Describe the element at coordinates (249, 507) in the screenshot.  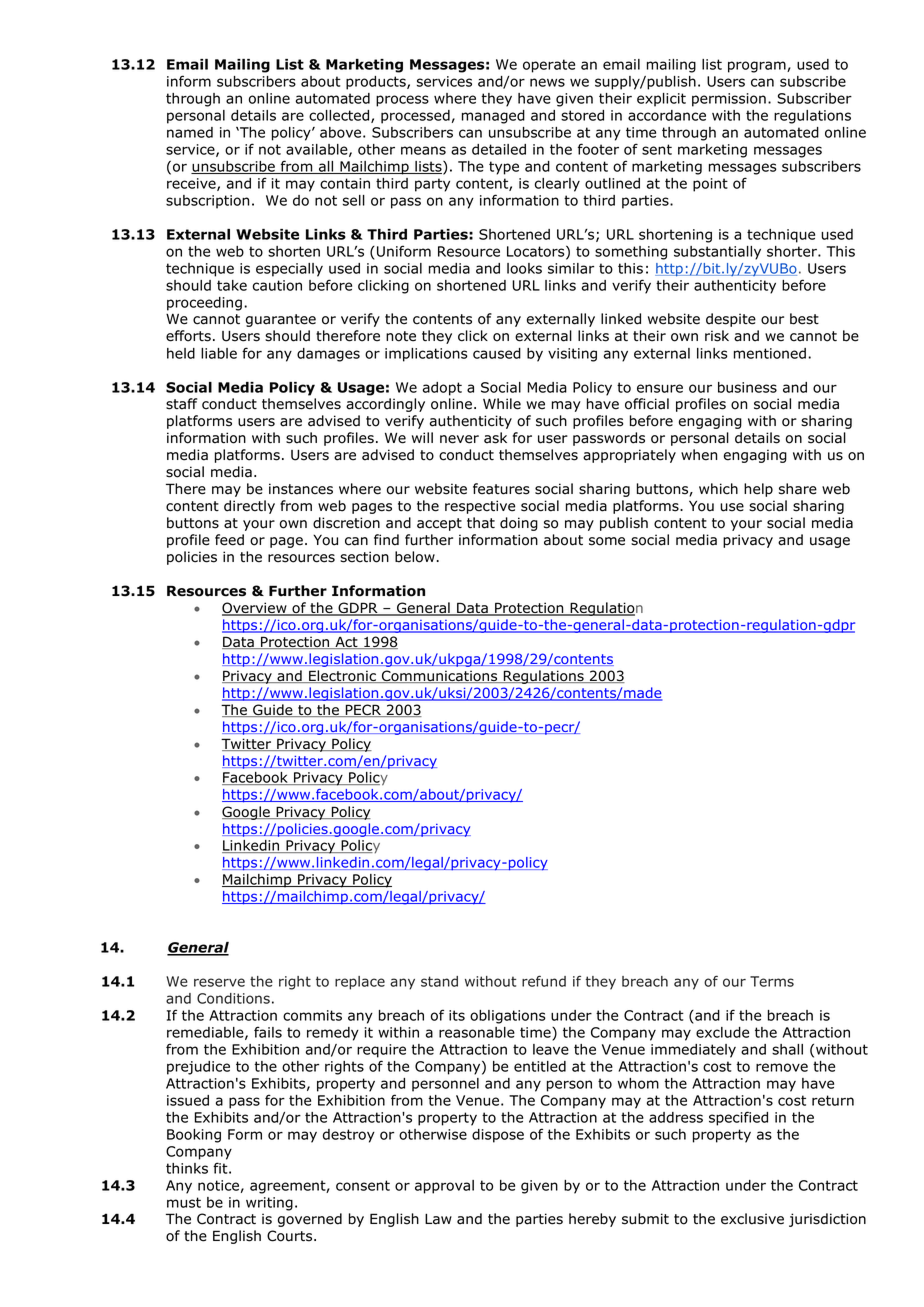
I see `directly` at that location.
